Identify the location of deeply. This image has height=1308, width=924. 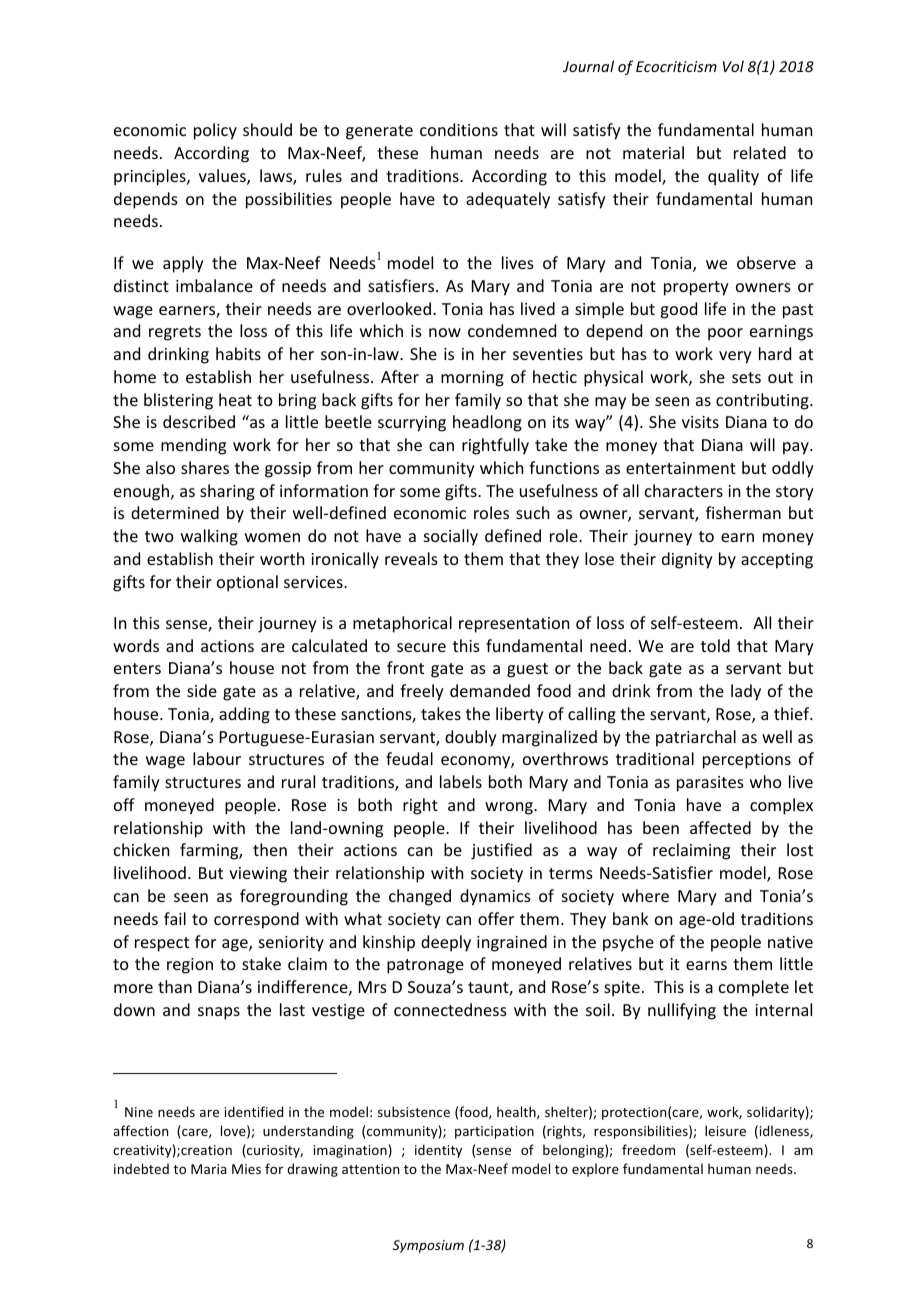
(446, 943).
